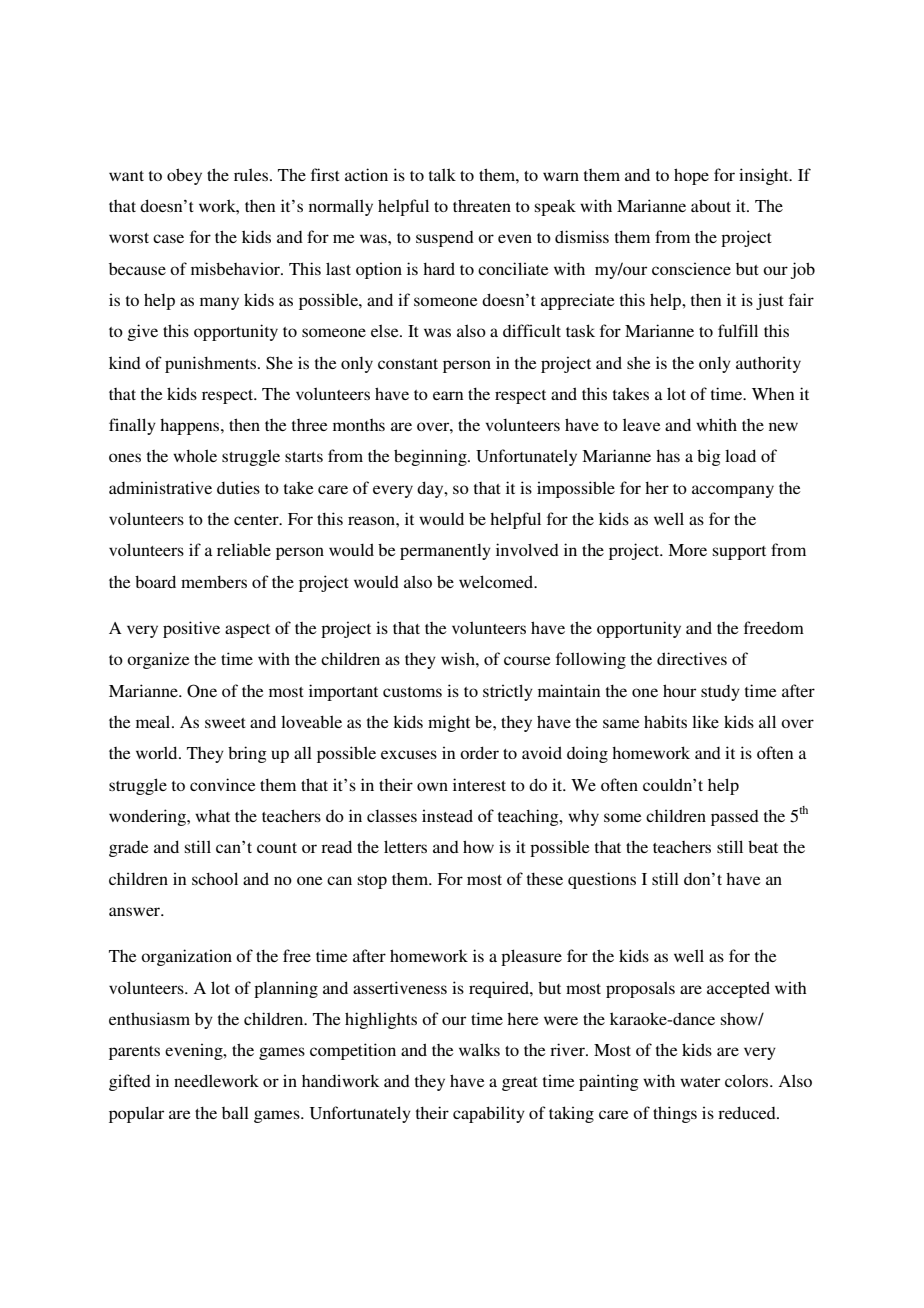  I want to click on threaten, so click(482, 205).
